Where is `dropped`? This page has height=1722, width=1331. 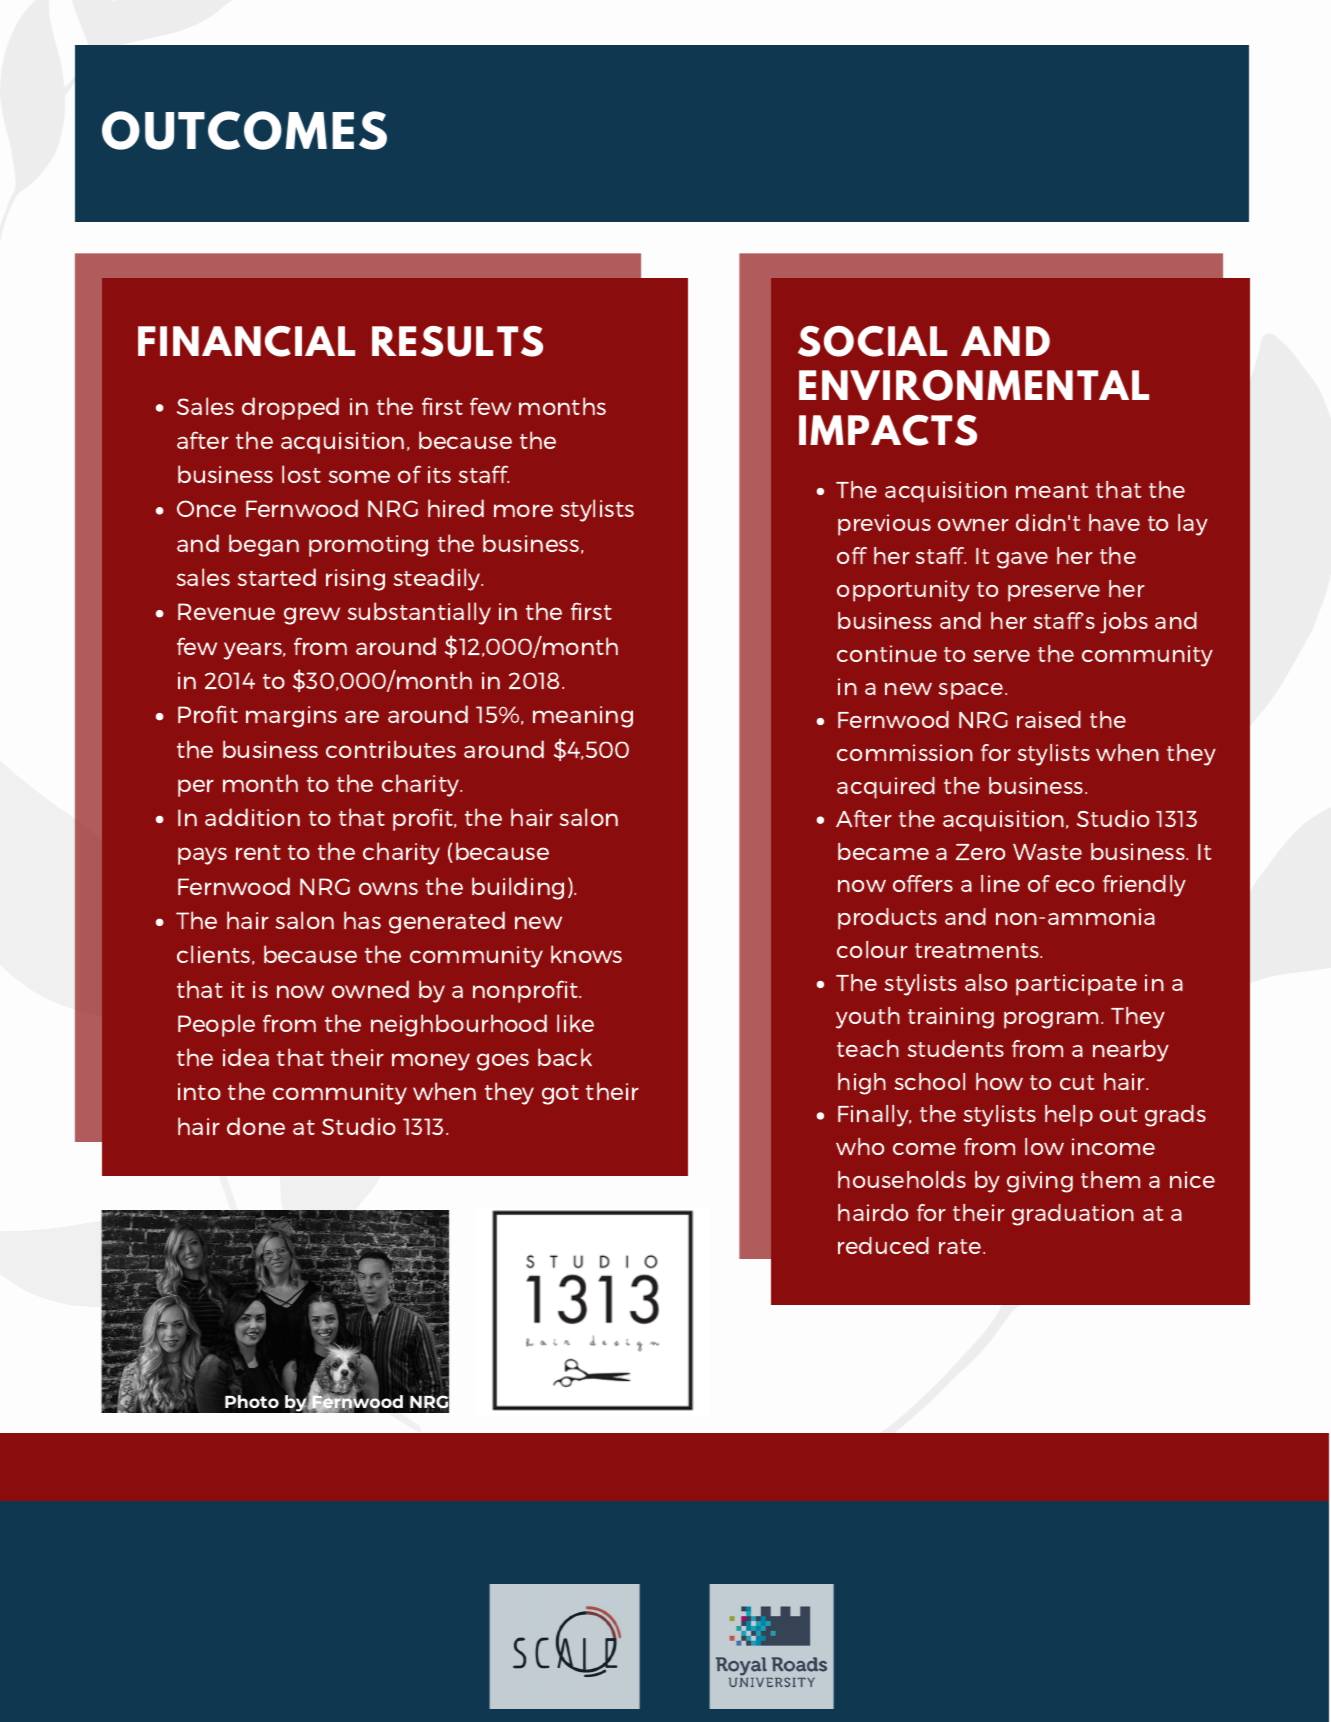 dropped is located at coordinates (290, 408).
